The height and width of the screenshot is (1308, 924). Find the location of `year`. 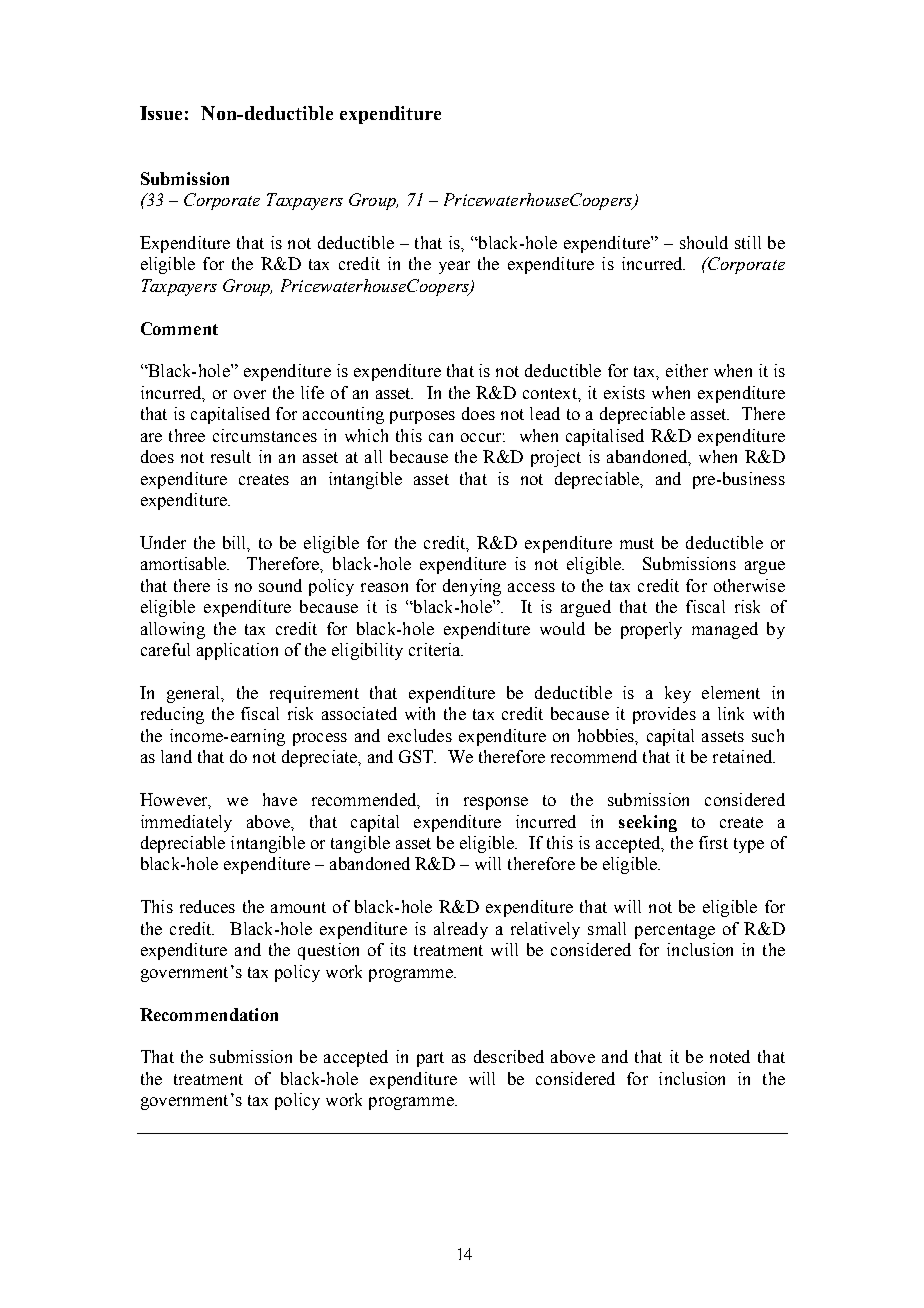

year is located at coordinates (454, 267).
